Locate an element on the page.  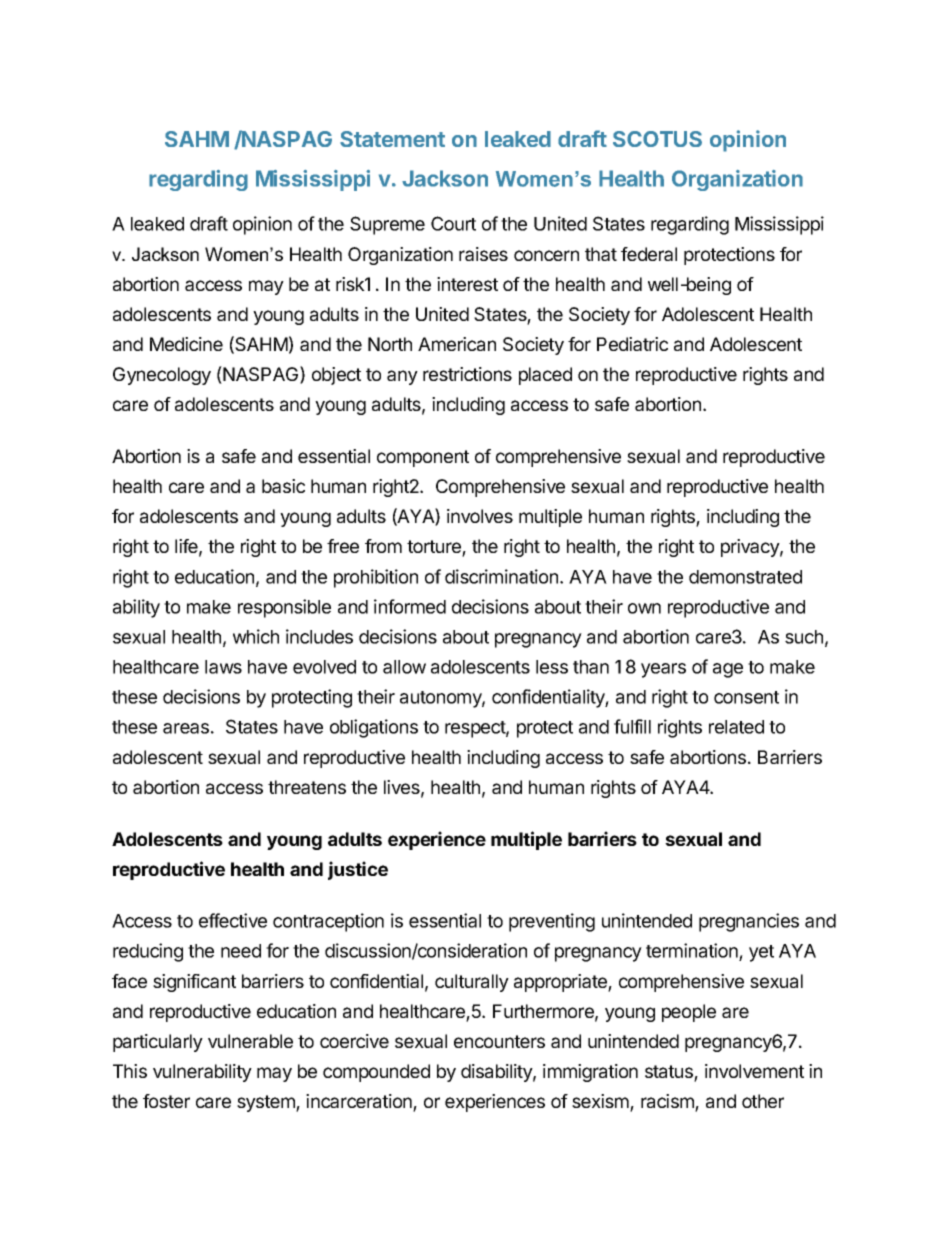
demonstrated is located at coordinates (745, 577).
